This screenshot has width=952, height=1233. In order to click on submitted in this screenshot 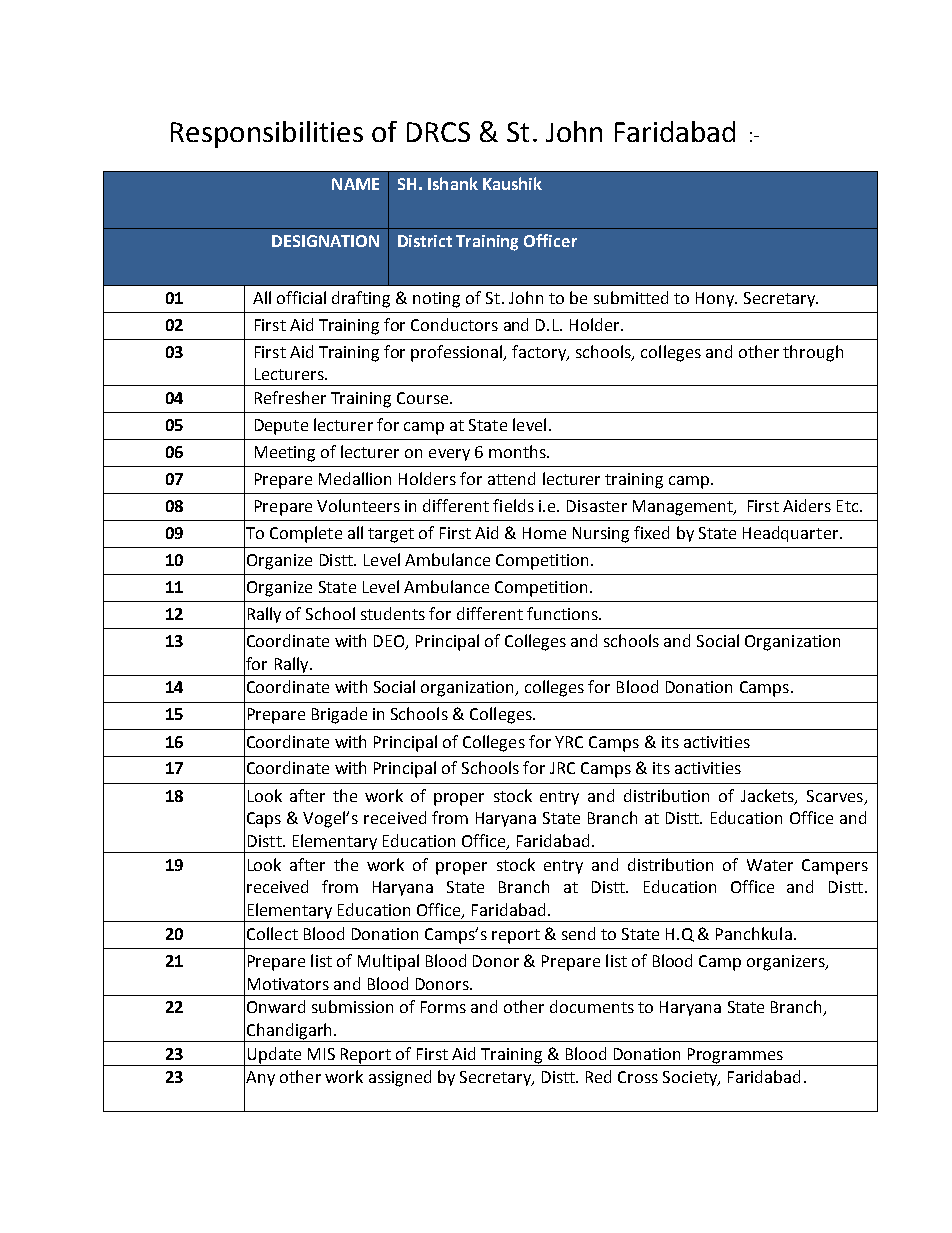, I will do `click(631, 297)`.
